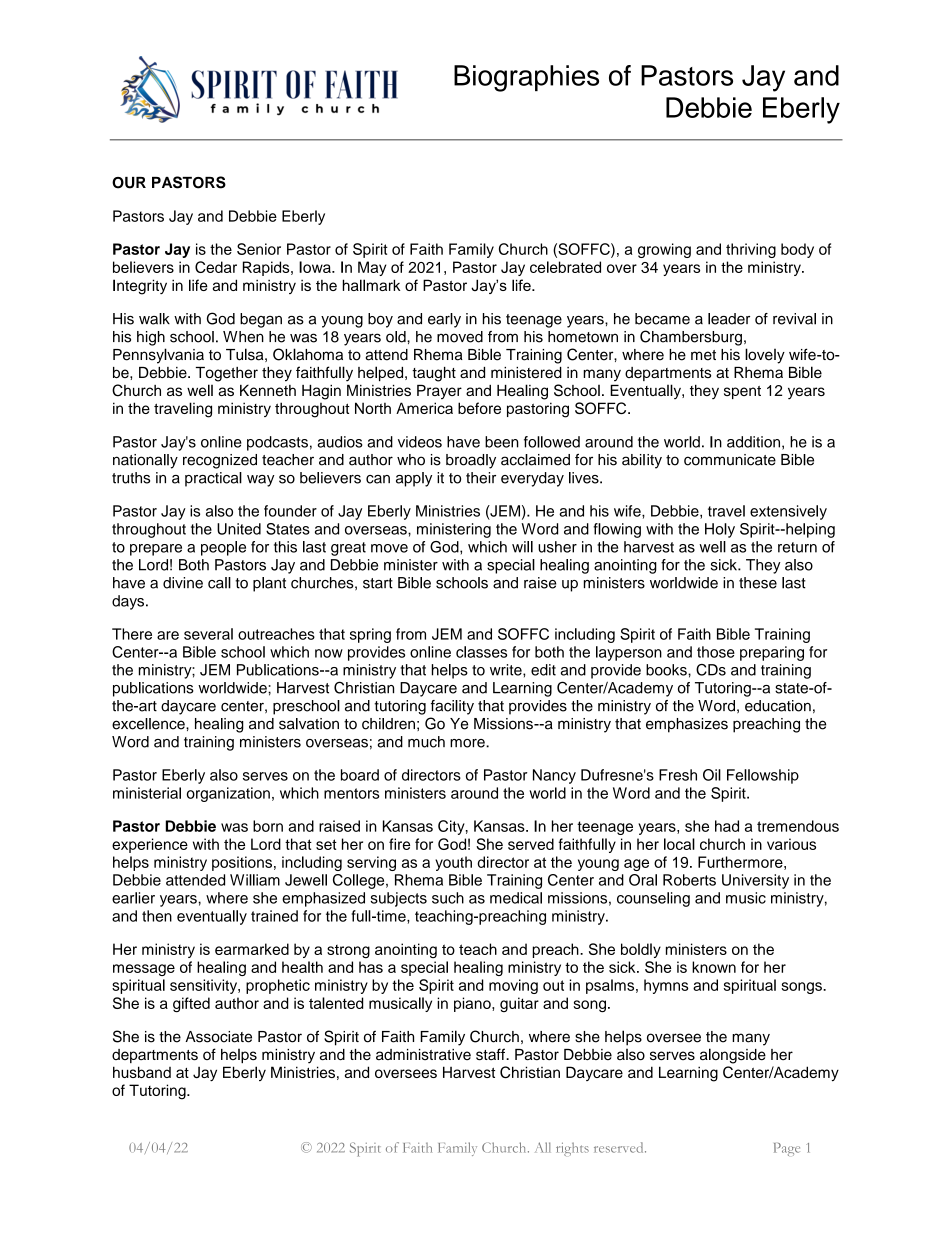 This document has width=952, height=1233. What do you see at coordinates (716, 652) in the document?
I see `those` at bounding box center [716, 652].
